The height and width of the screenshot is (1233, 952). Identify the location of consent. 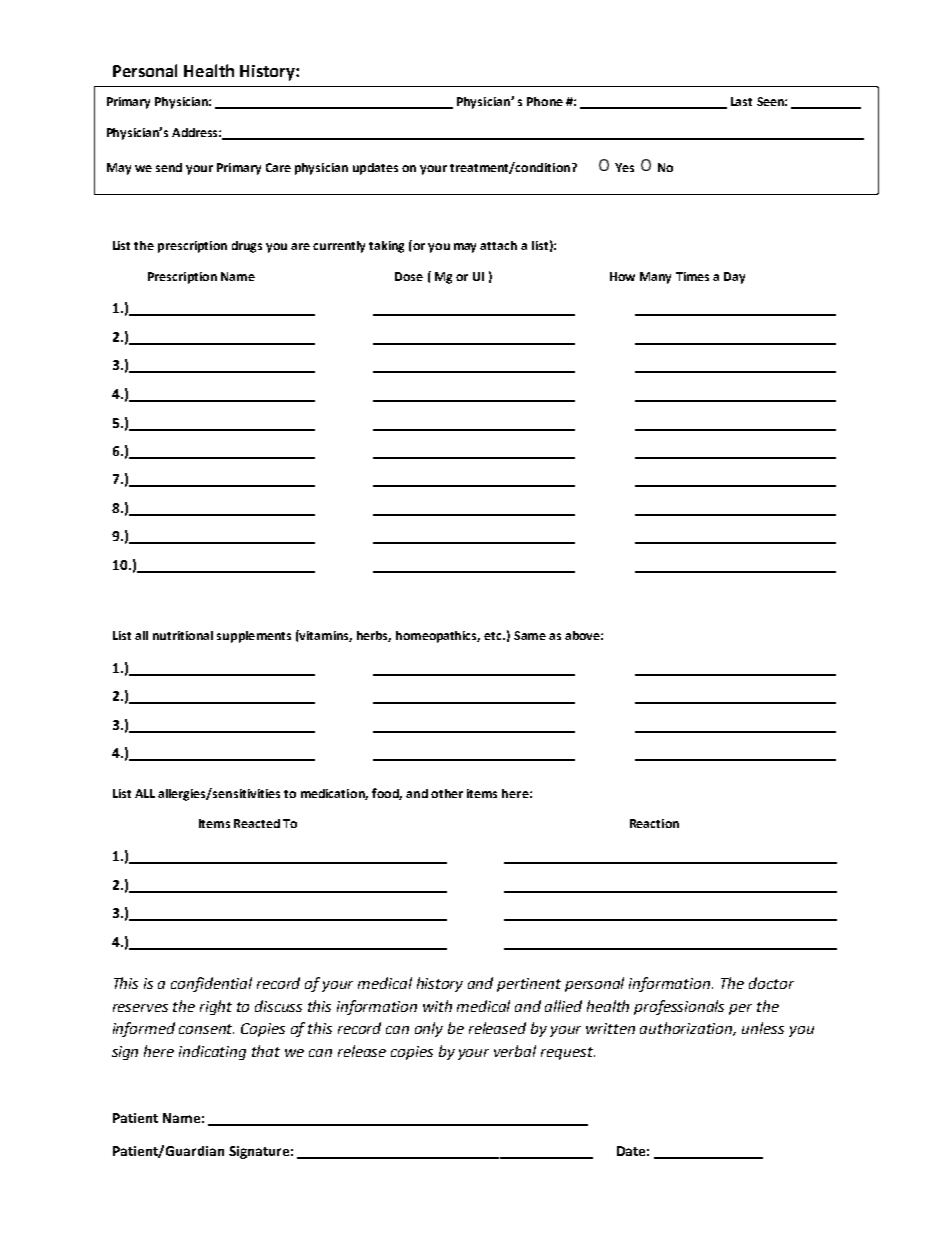
(206, 1029).
